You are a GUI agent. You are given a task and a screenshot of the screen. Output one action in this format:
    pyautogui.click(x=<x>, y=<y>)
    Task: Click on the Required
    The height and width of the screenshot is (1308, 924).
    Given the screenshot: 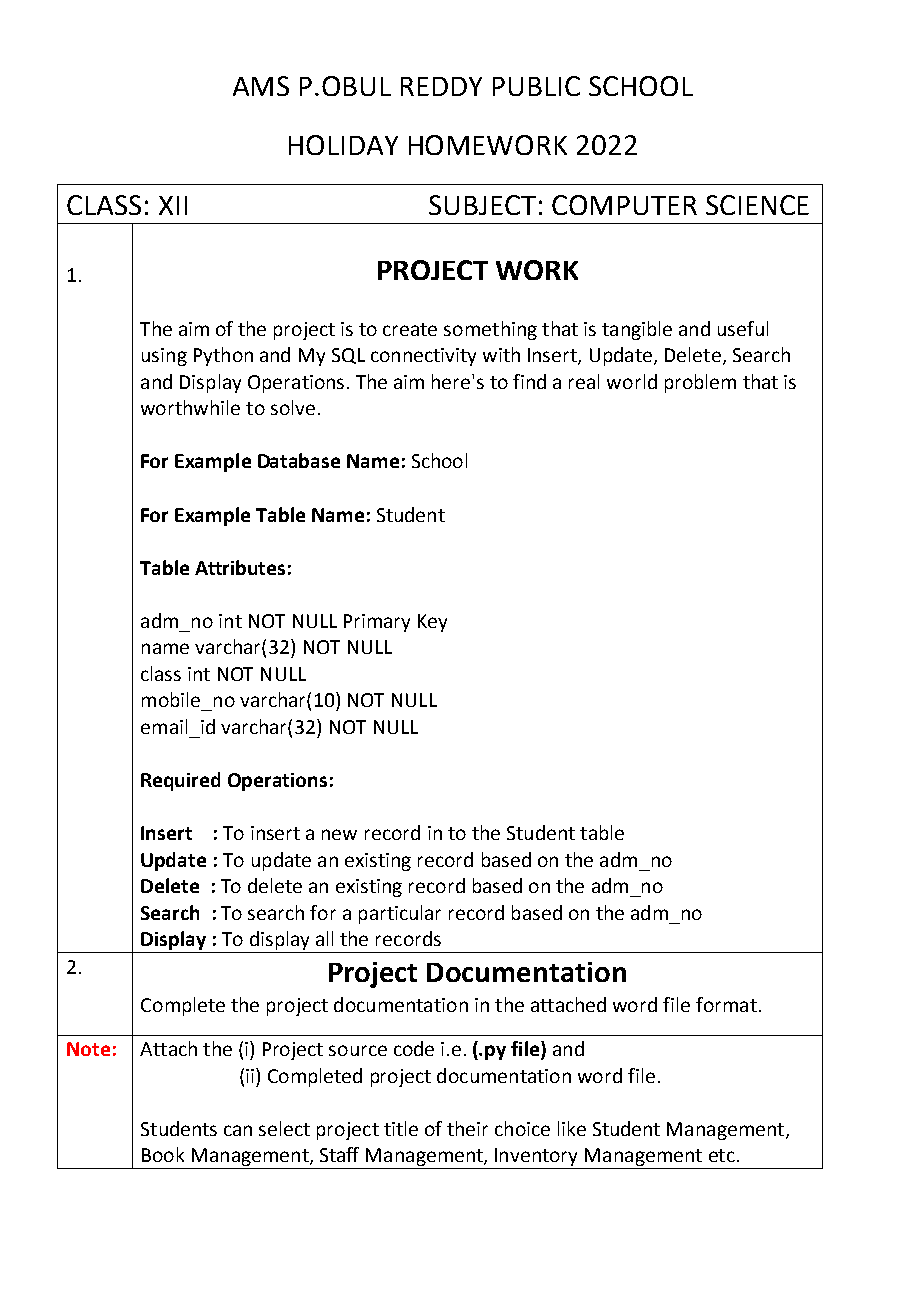 What is the action you would take?
    pyautogui.click(x=180, y=781)
